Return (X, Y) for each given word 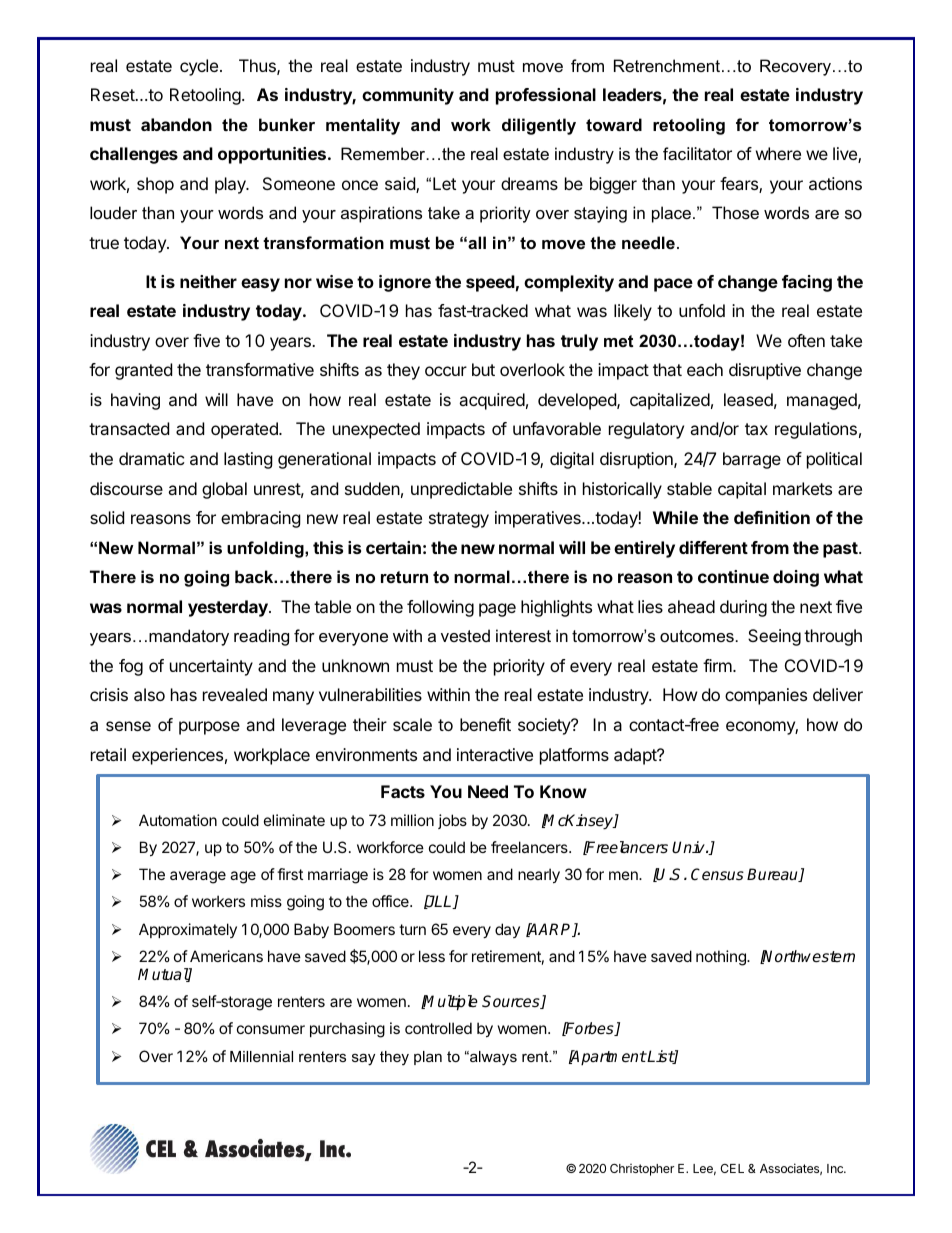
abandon (176, 124)
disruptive (765, 371)
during (743, 608)
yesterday (229, 608)
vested (465, 635)
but (483, 369)
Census (717, 874)
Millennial (261, 1056)
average (198, 877)
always (492, 1058)
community (408, 96)
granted (143, 371)
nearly (539, 875)
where (778, 153)
